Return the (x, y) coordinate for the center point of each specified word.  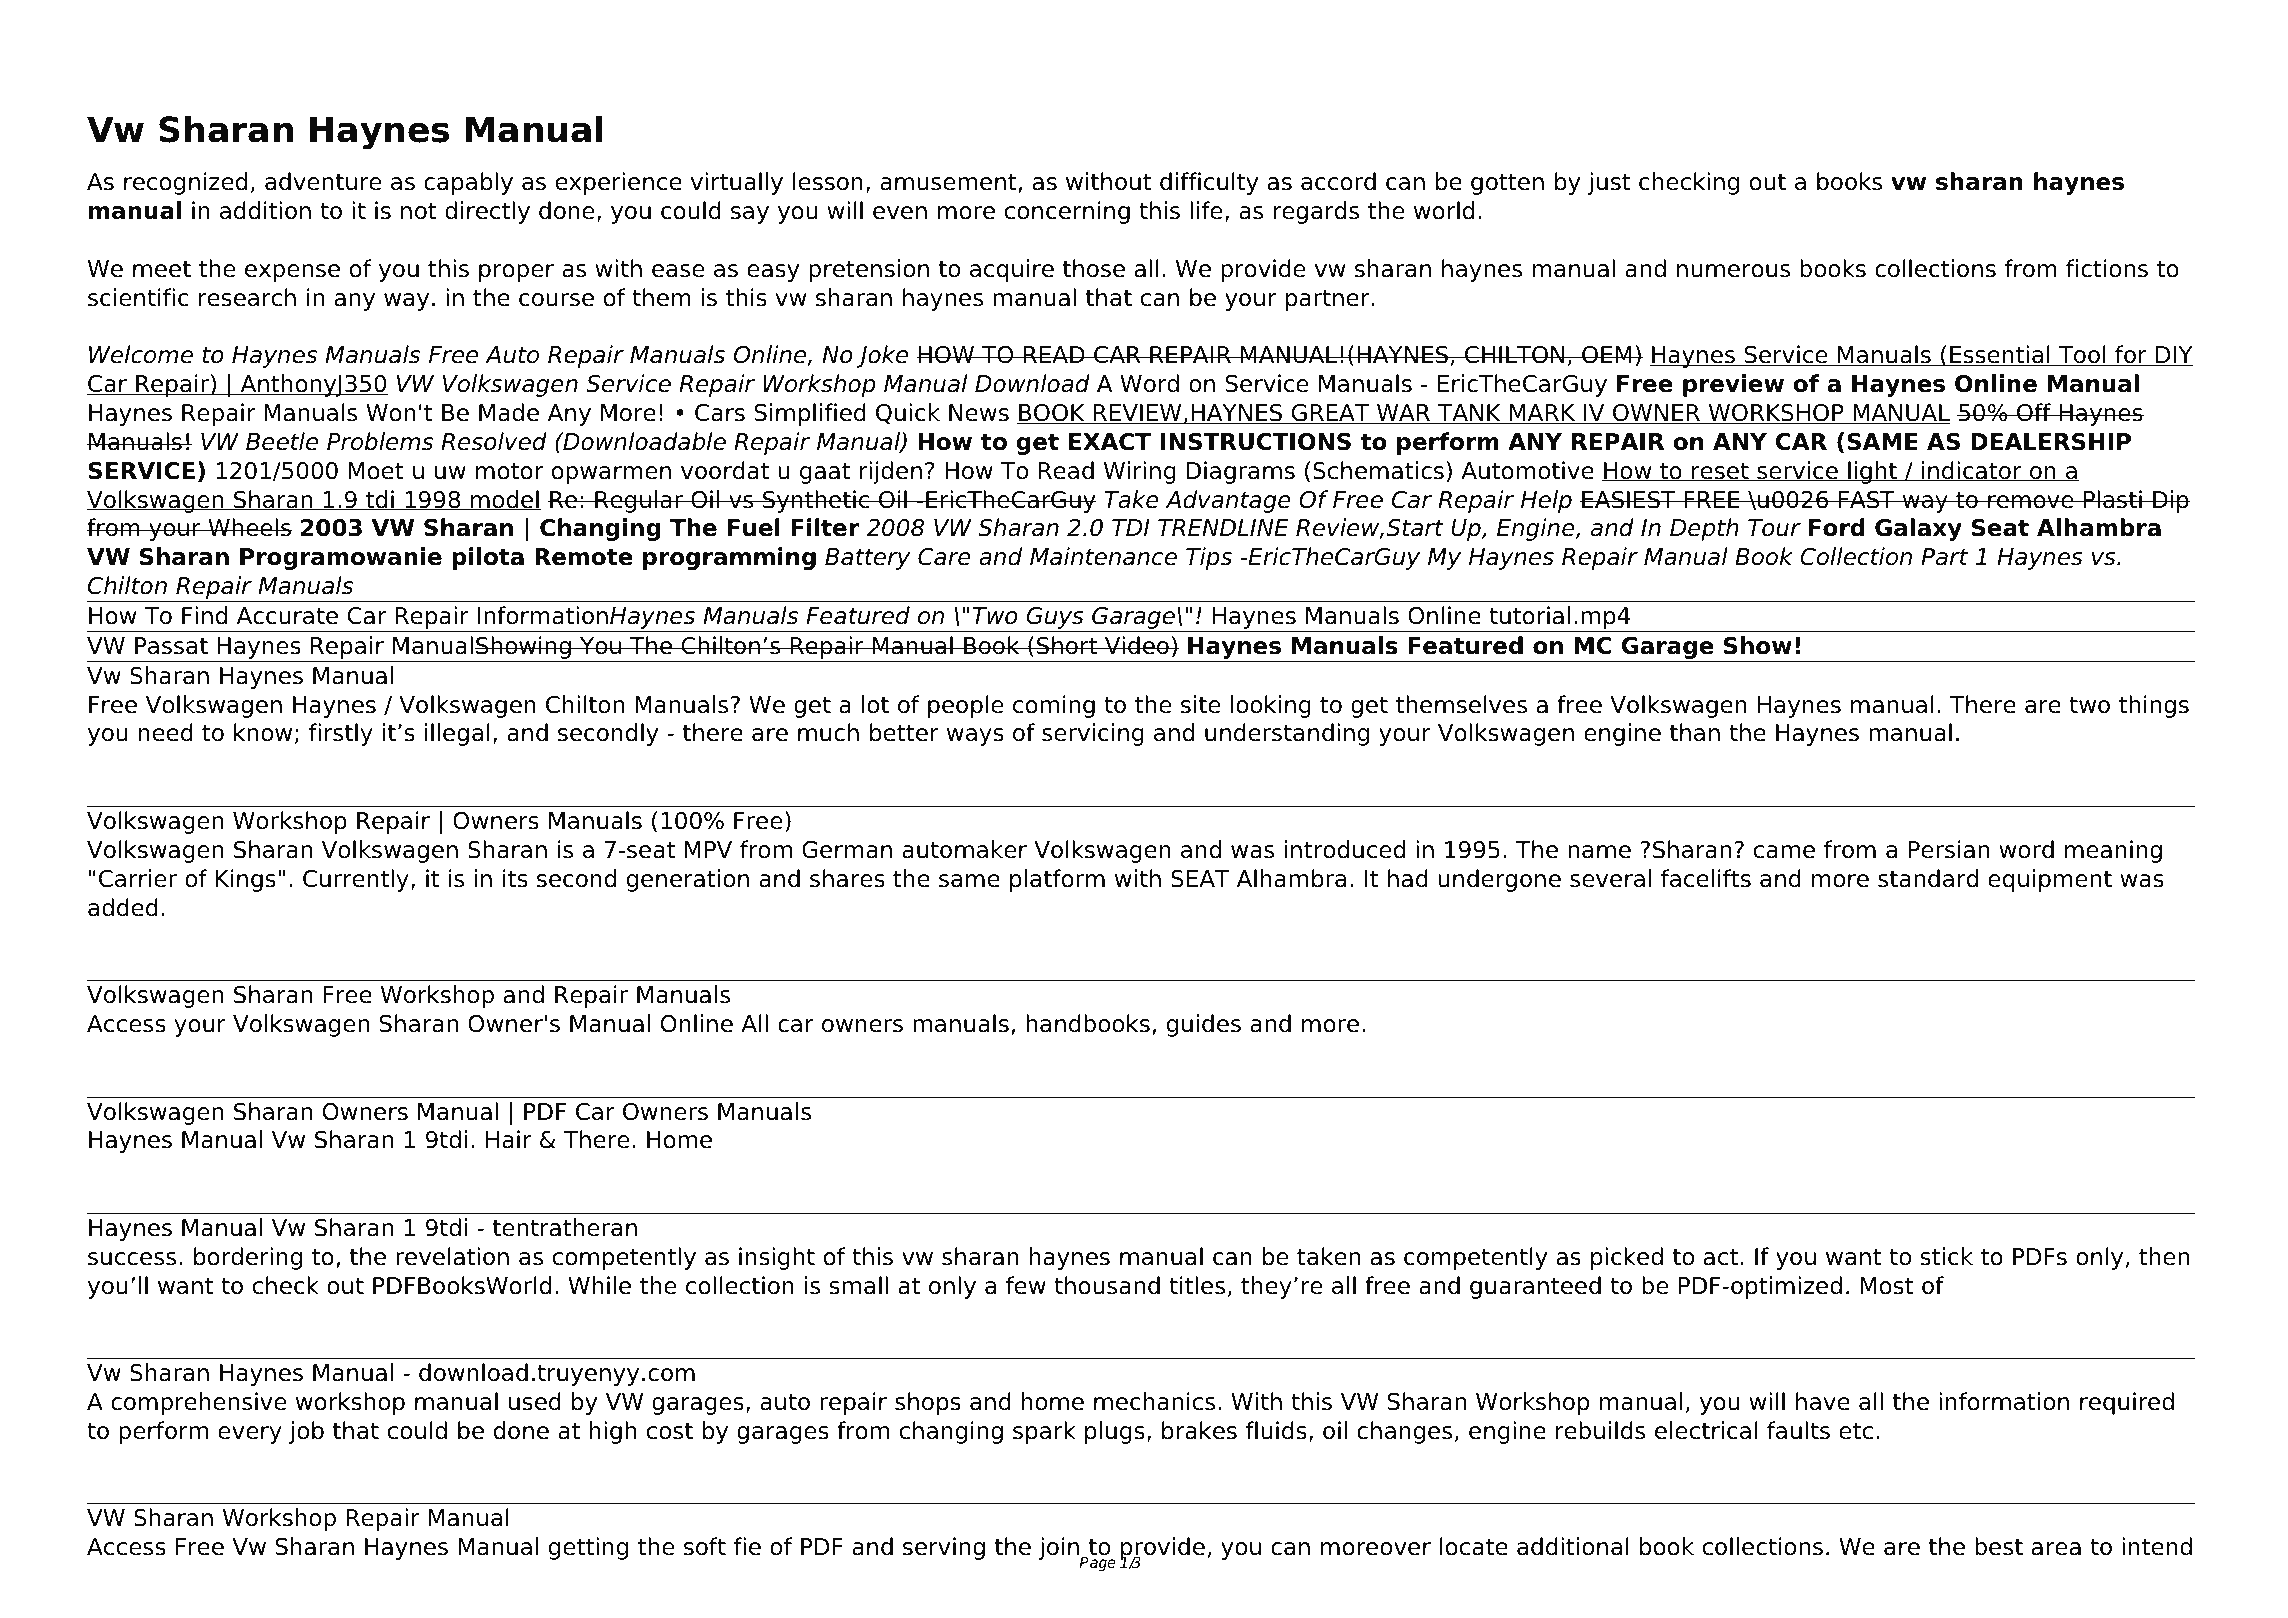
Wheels (249, 527)
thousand (1107, 1285)
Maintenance (1103, 556)
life (1206, 210)
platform (1057, 880)
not (419, 211)
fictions (2107, 268)
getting (588, 1548)
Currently (356, 880)
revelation (452, 1256)
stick (1946, 1256)
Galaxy (1918, 529)
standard (1928, 878)
